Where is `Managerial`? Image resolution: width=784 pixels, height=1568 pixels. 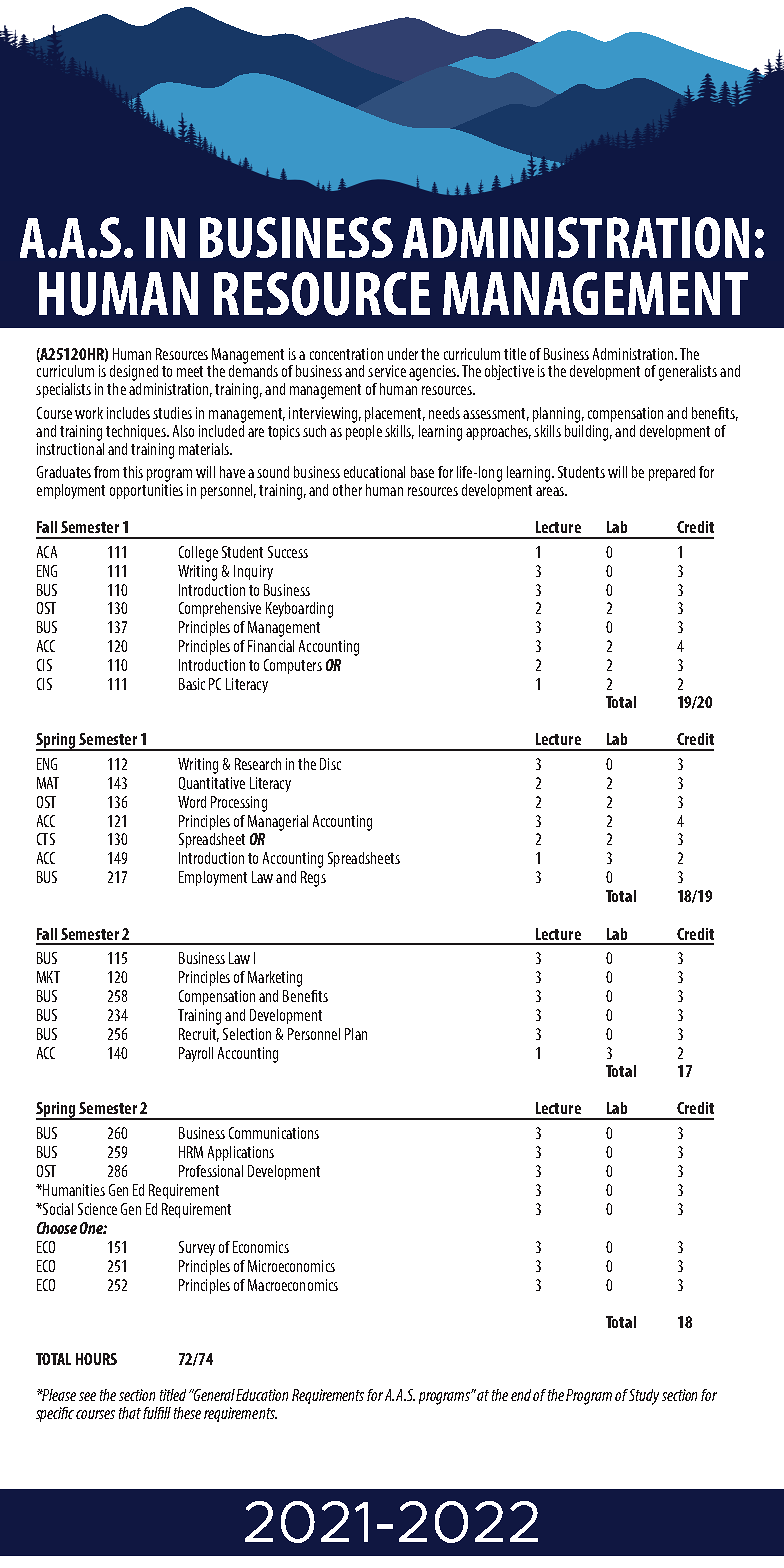
Managerial is located at coordinates (278, 823).
